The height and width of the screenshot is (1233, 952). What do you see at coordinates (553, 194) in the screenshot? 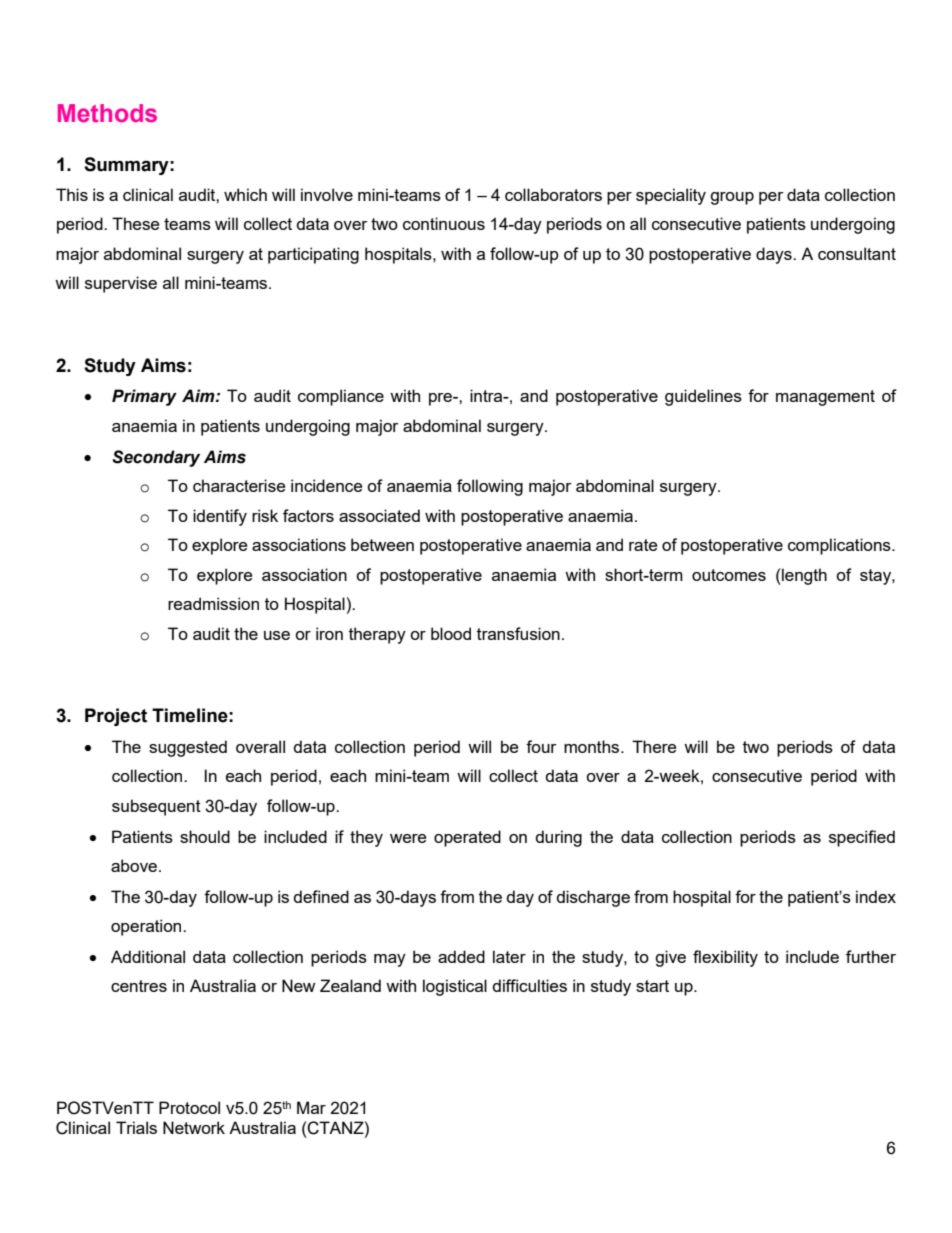
I see `collaborators` at bounding box center [553, 194].
